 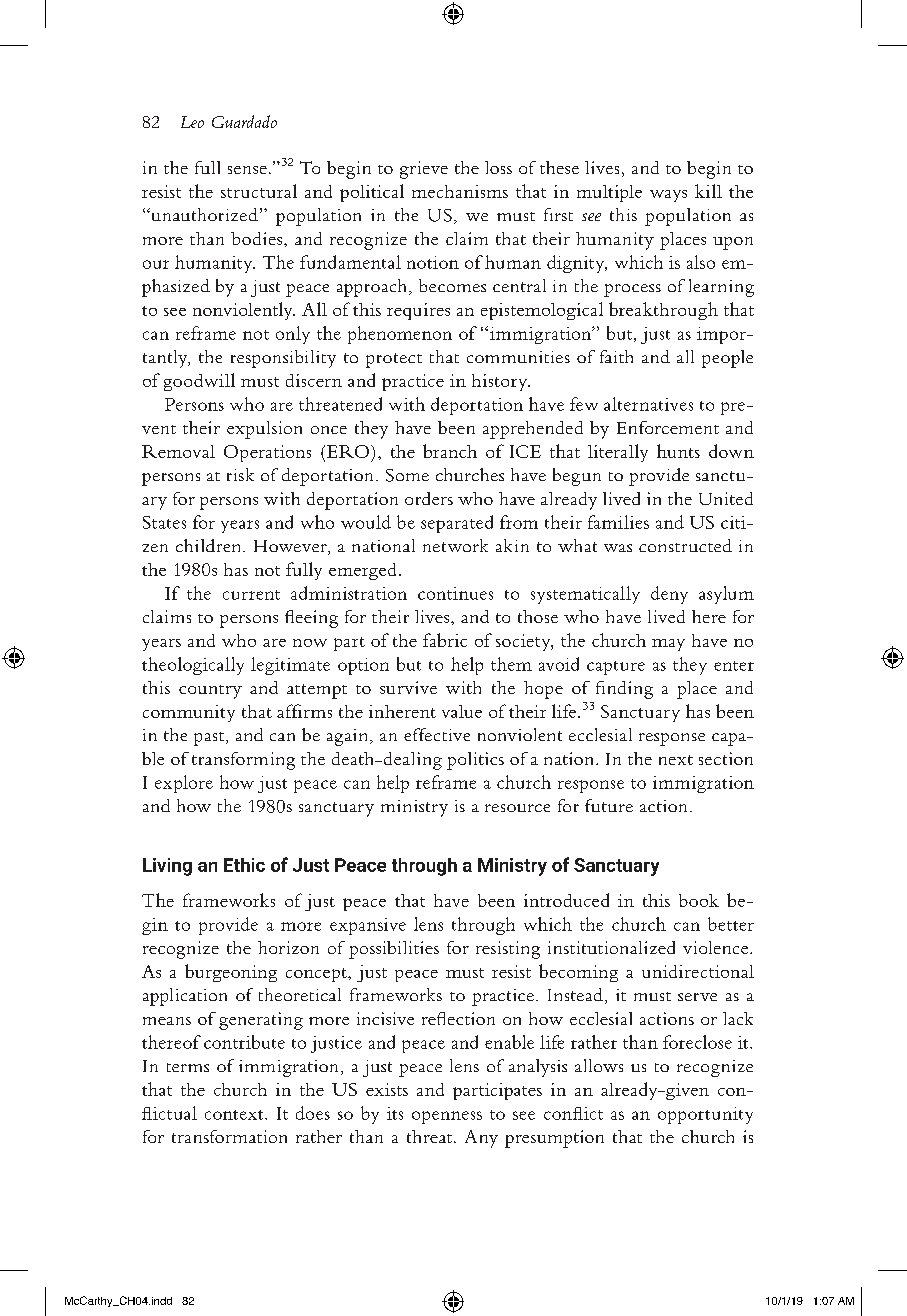 What do you see at coordinates (251, 595) in the image?
I see `current` at bounding box center [251, 595].
